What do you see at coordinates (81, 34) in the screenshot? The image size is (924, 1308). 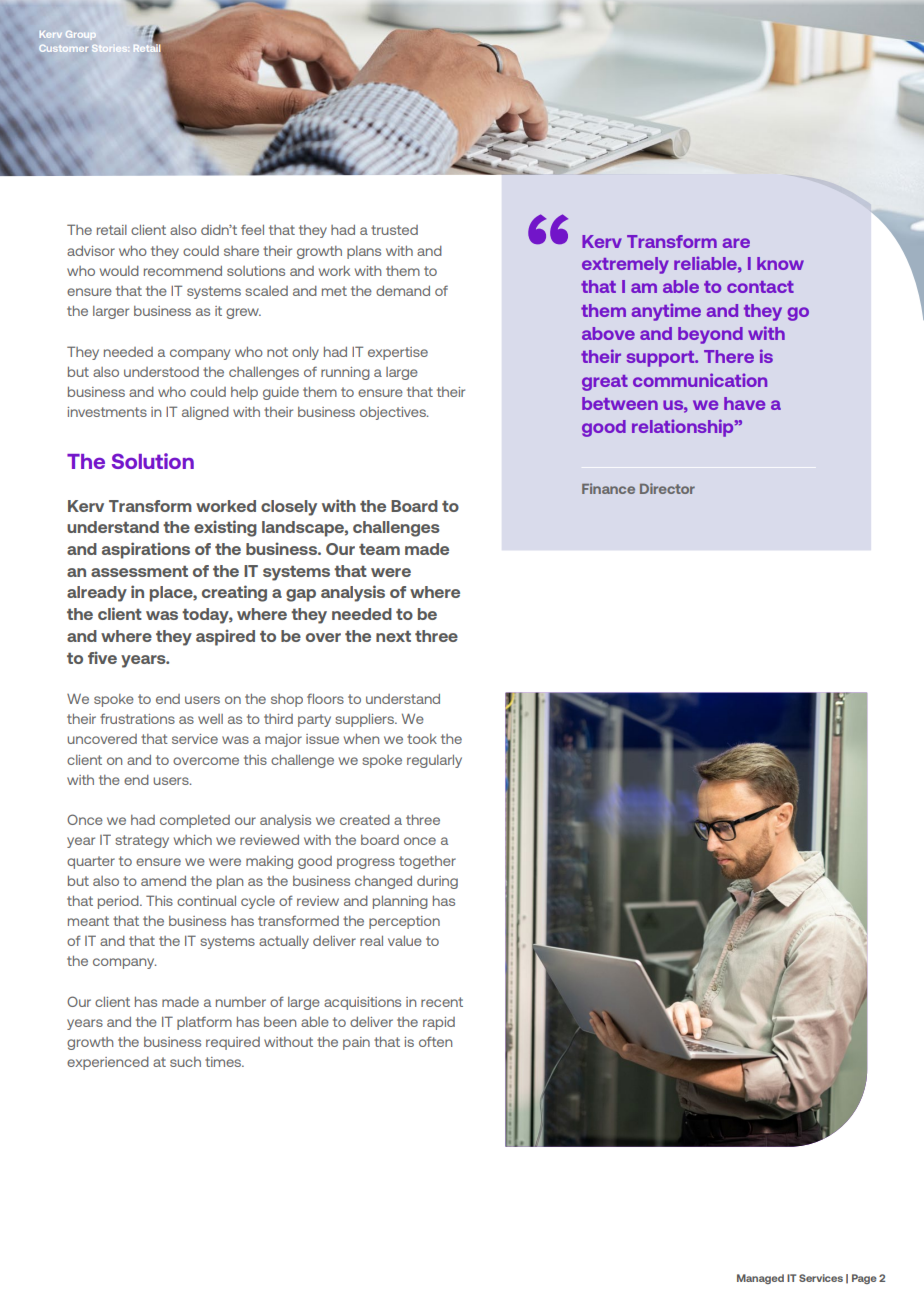 I see `Group` at bounding box center [81, 34].
